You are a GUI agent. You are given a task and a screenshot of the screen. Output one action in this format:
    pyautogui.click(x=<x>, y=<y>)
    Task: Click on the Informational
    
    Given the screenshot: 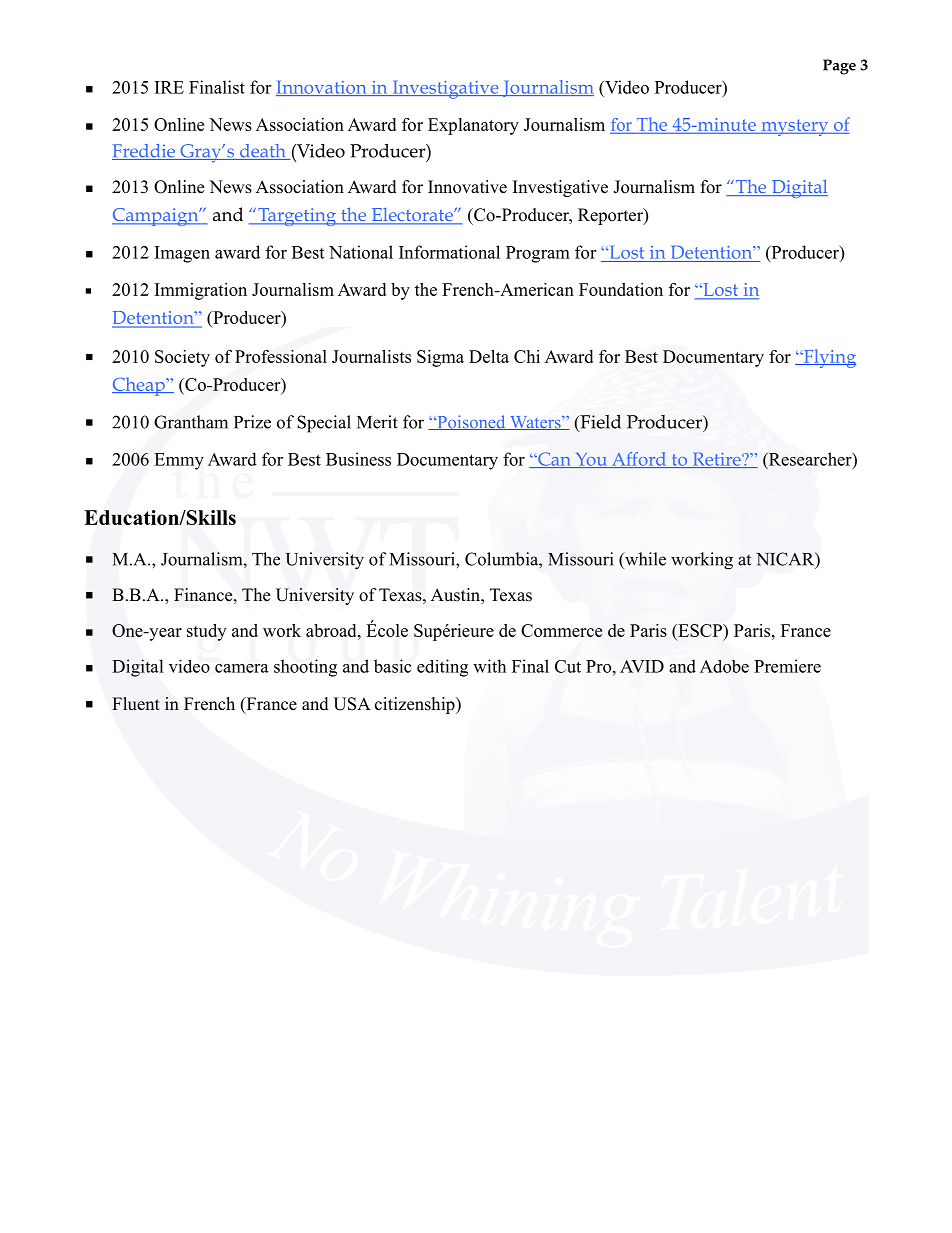 What is the action you would take?
    pyautogui.click(x=449, y=252)
